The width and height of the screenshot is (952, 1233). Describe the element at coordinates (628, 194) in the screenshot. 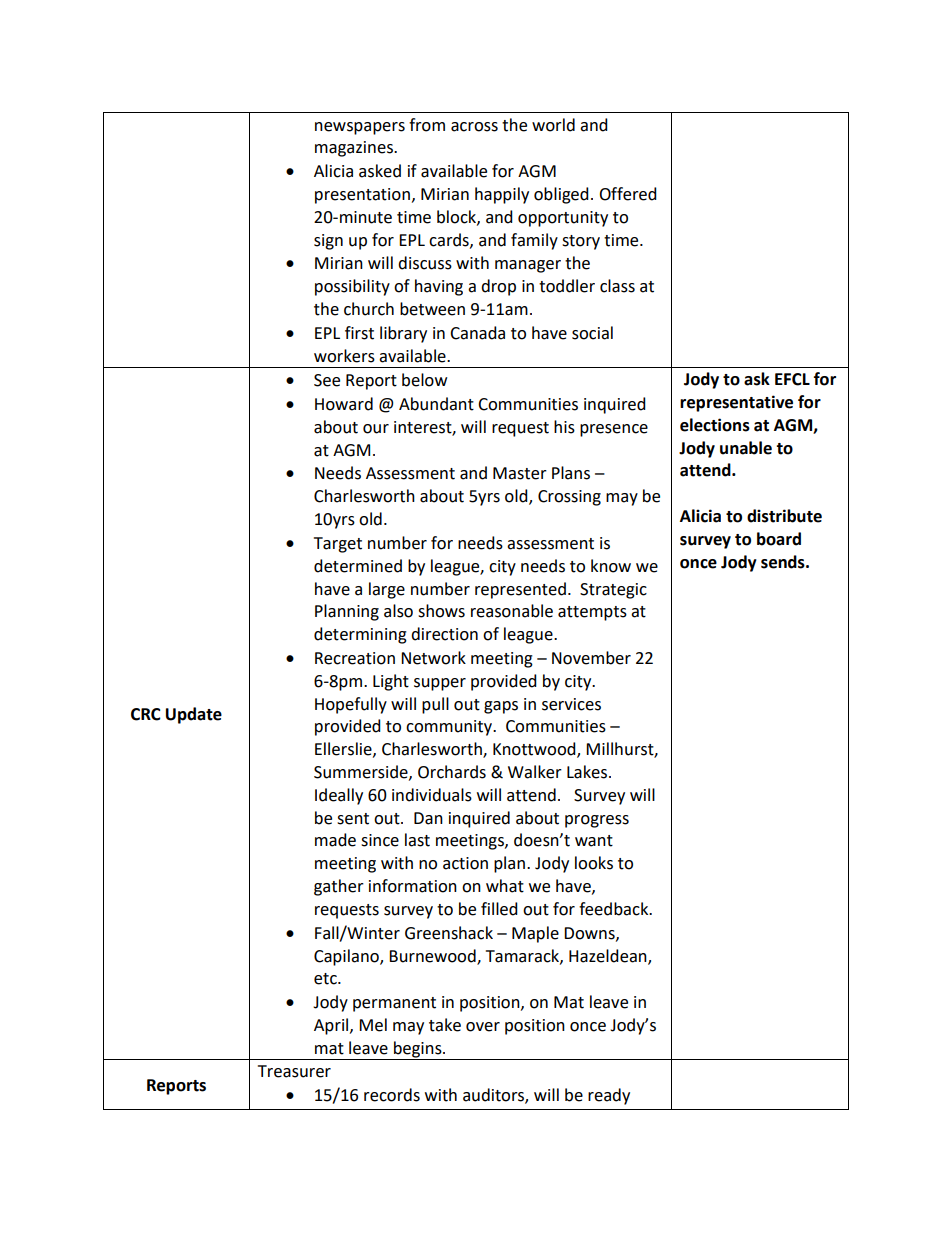

I see `Offered` at that location.
